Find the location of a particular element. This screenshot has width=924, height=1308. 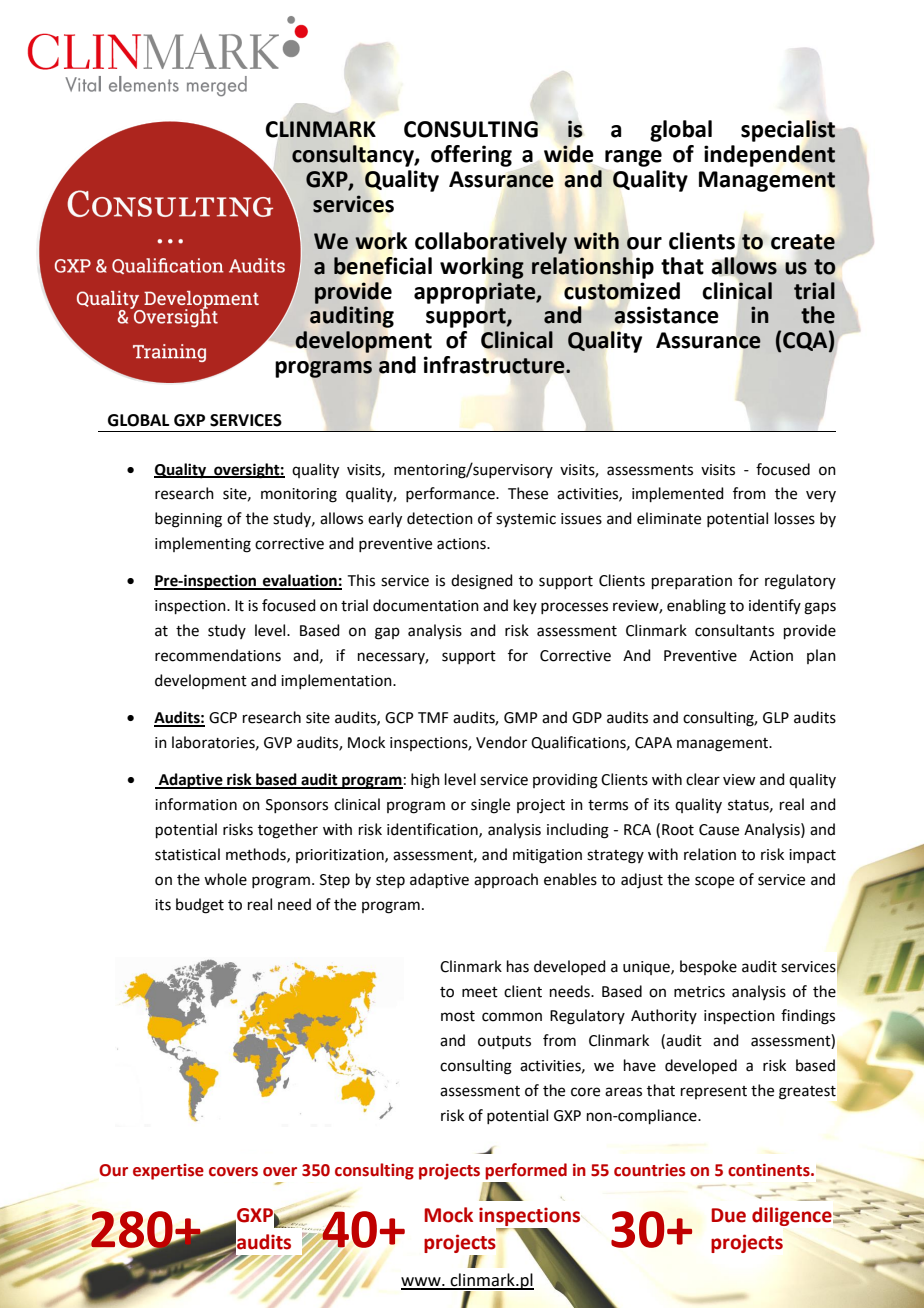

These is located at coordinates (528, 493).
